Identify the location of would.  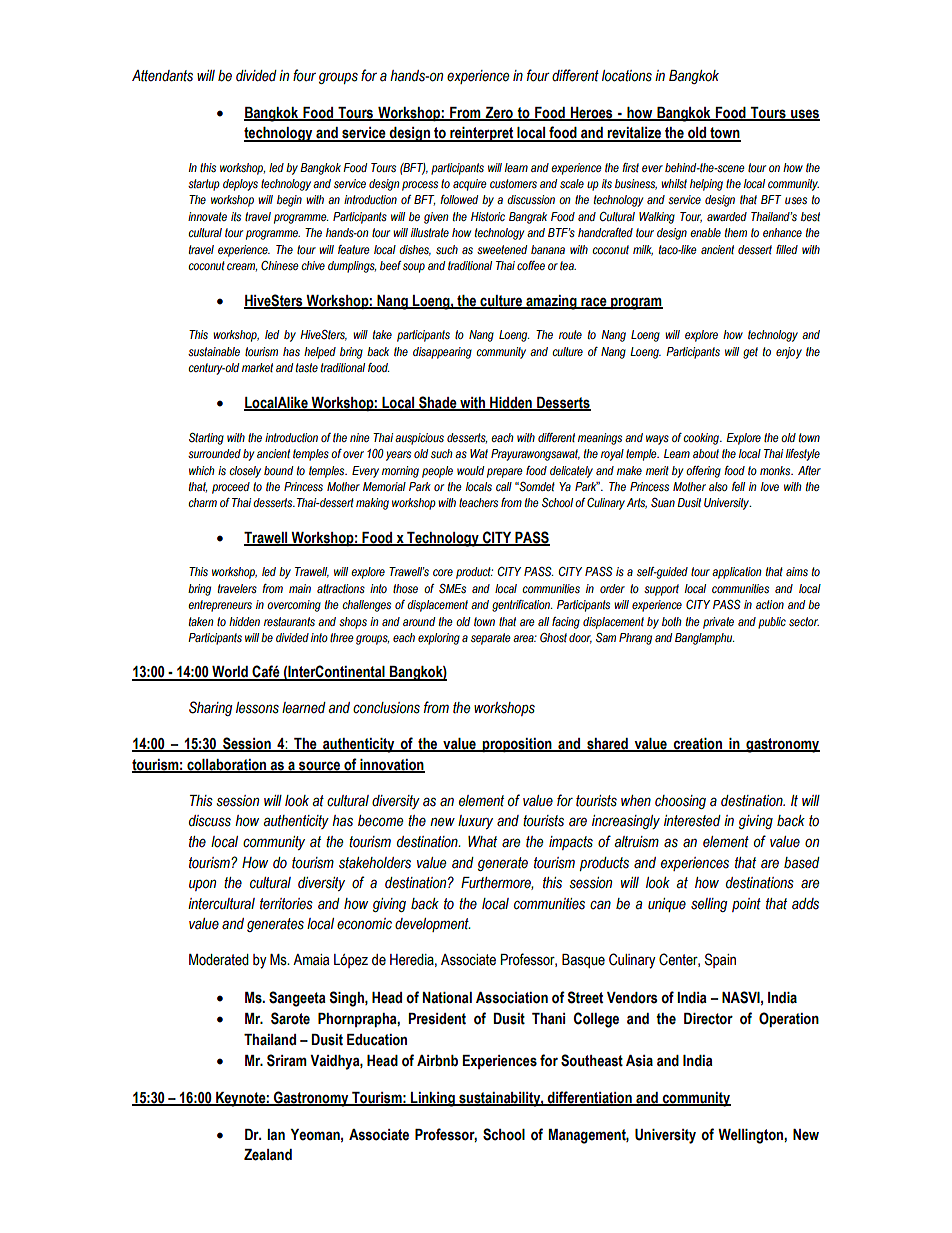
(470, 470).
